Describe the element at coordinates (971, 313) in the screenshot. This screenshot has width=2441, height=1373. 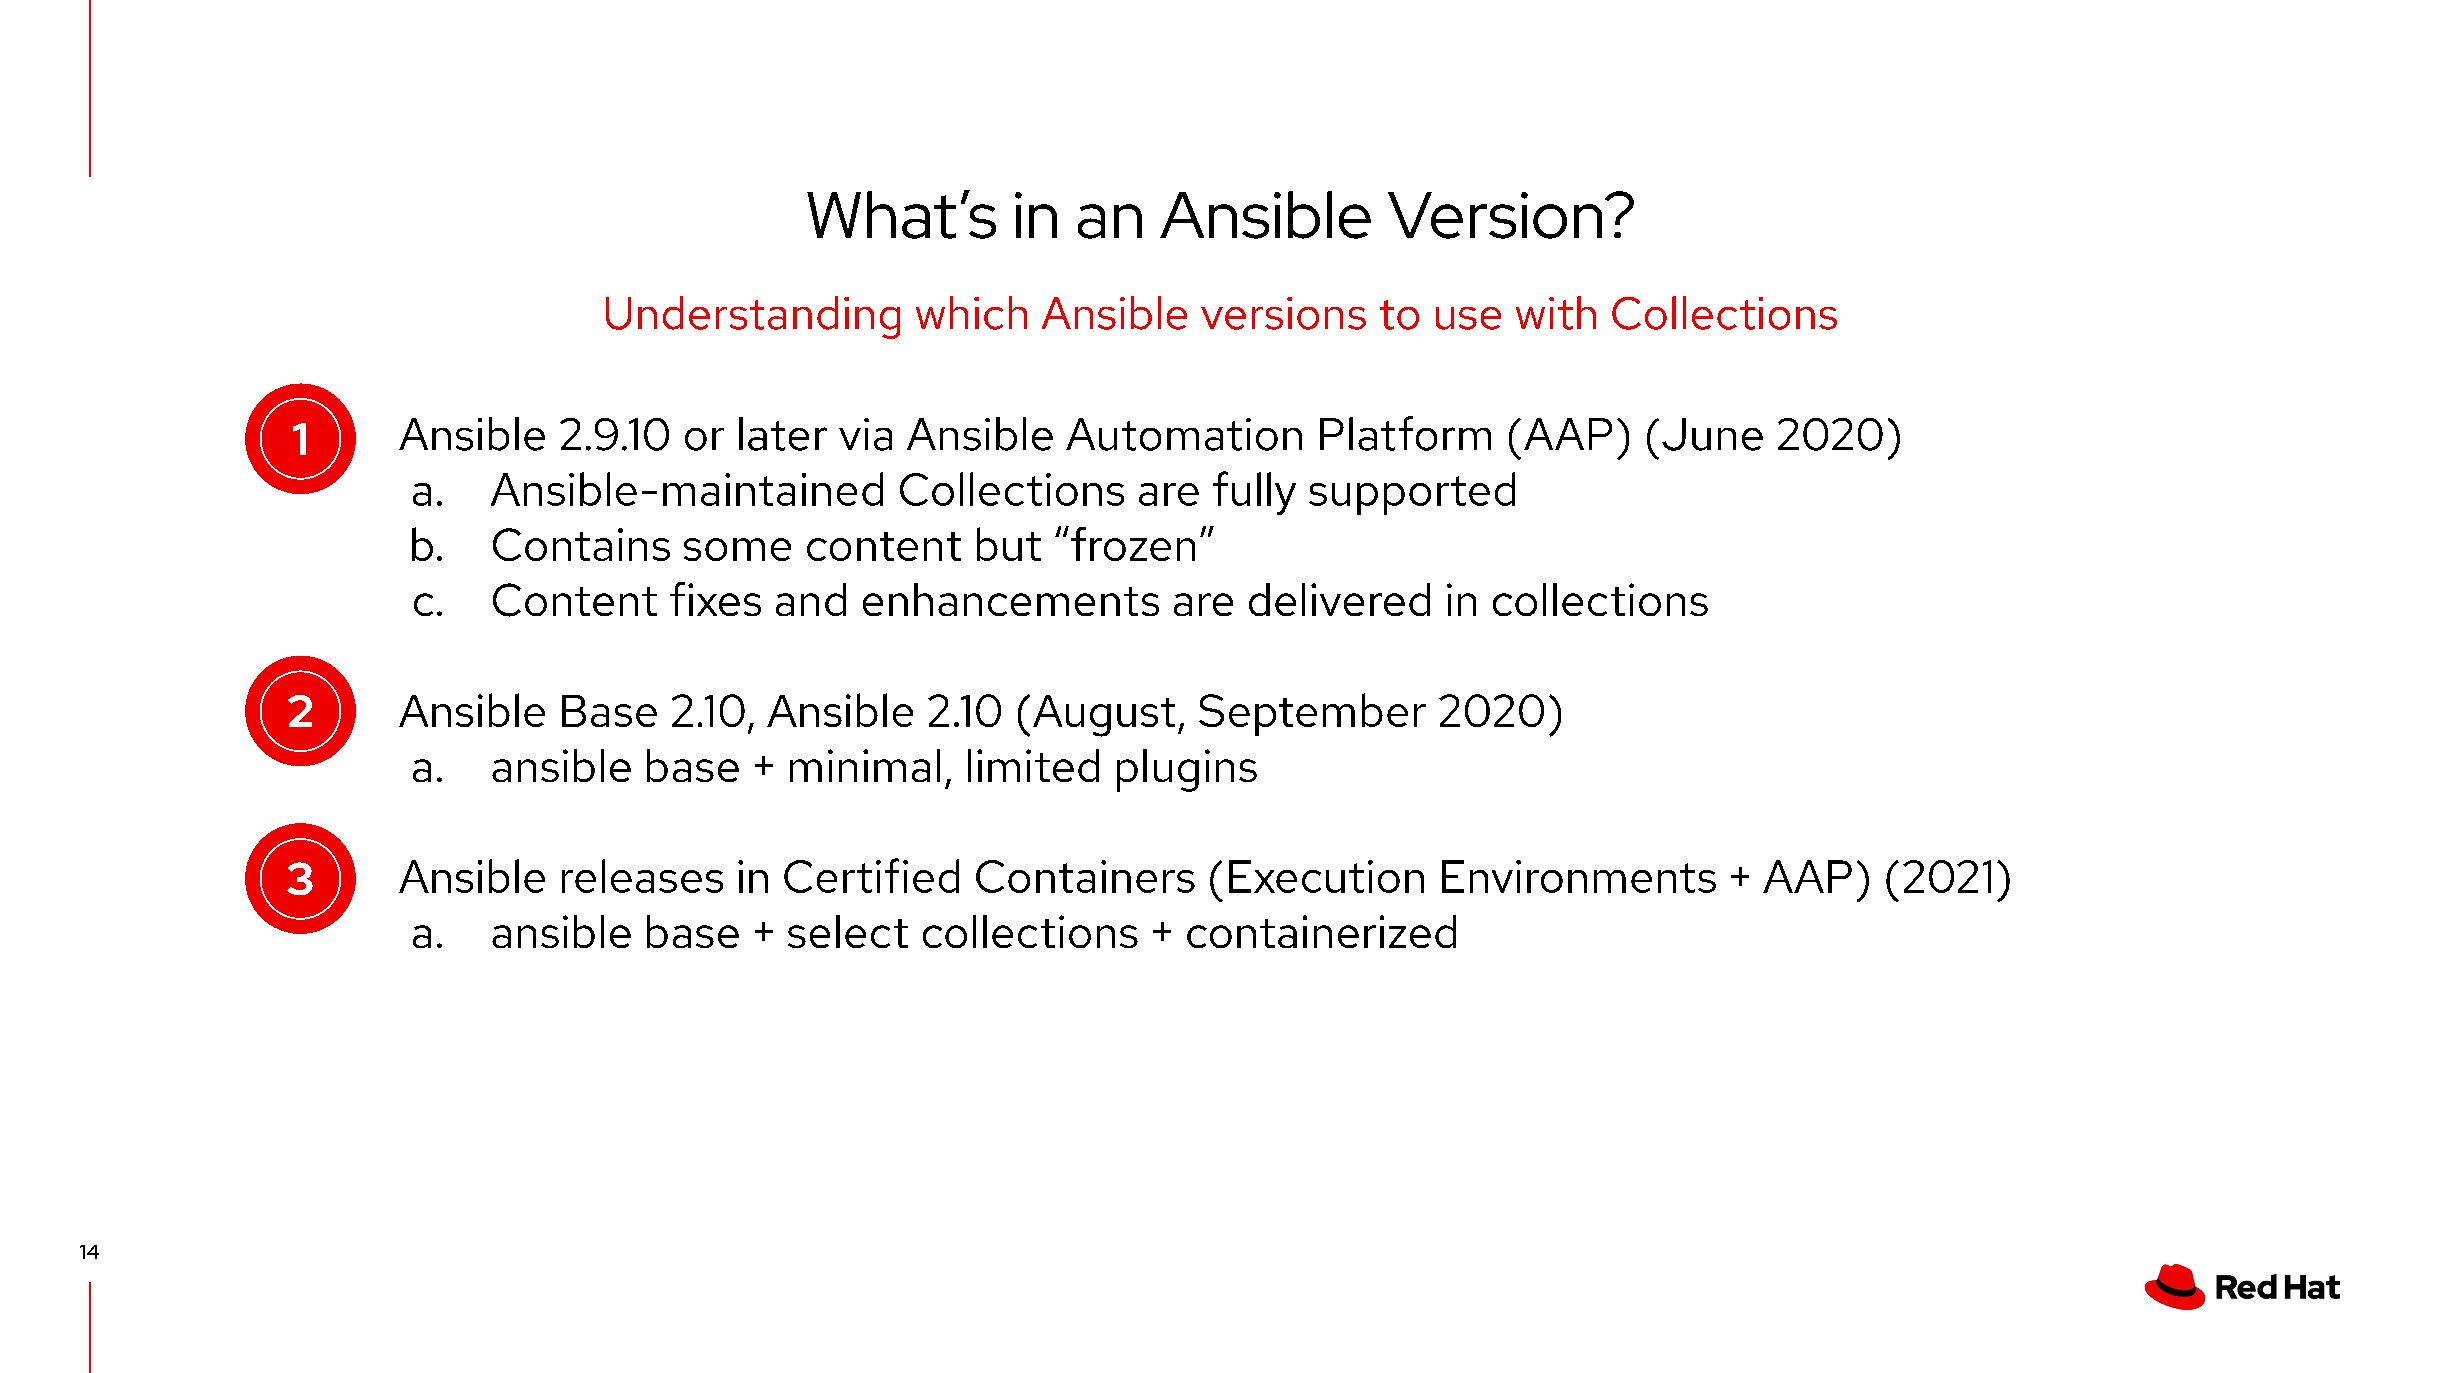
I see `which` at that location.
